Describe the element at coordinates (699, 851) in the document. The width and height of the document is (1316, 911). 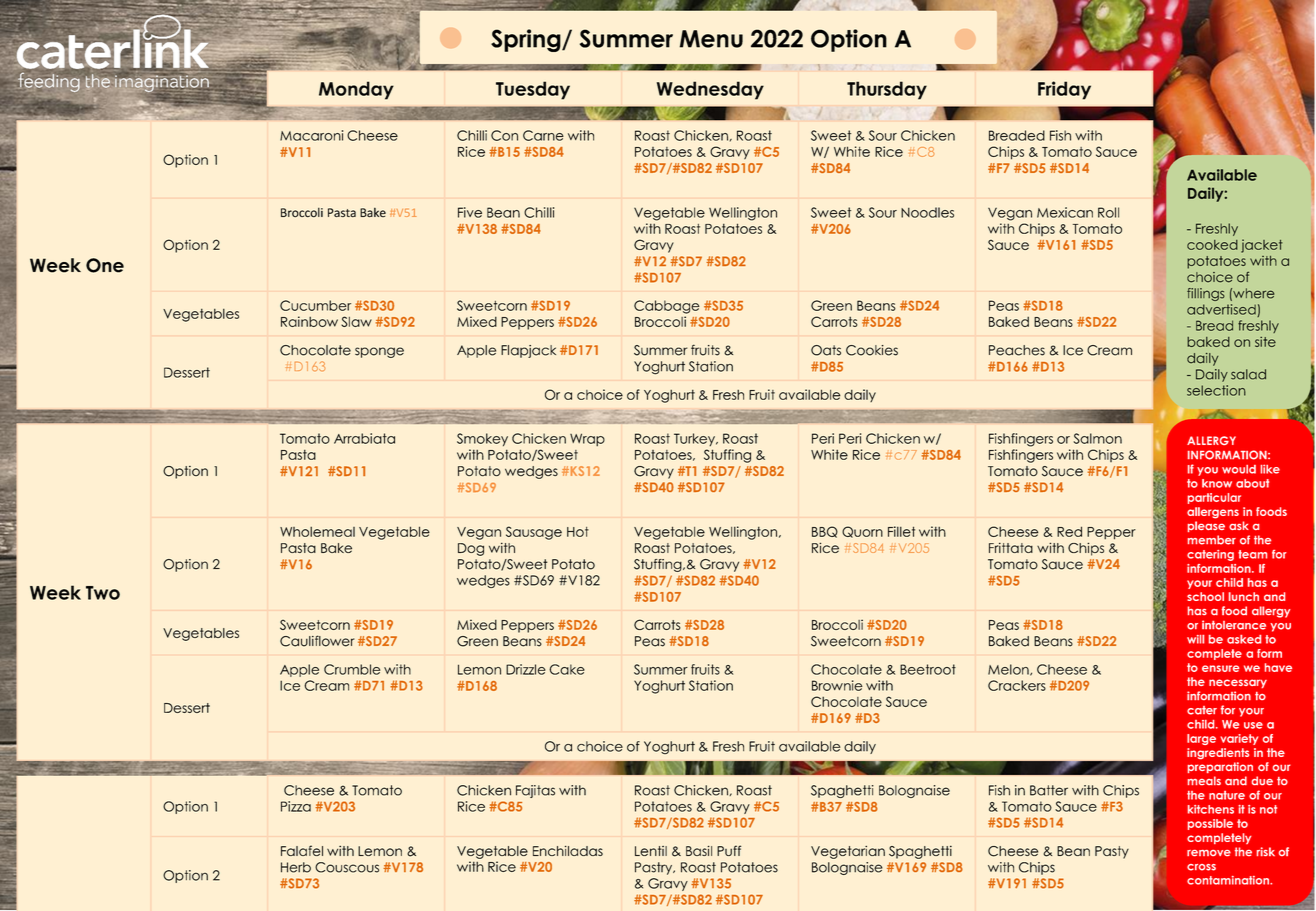
I see `Basil` at that location.
